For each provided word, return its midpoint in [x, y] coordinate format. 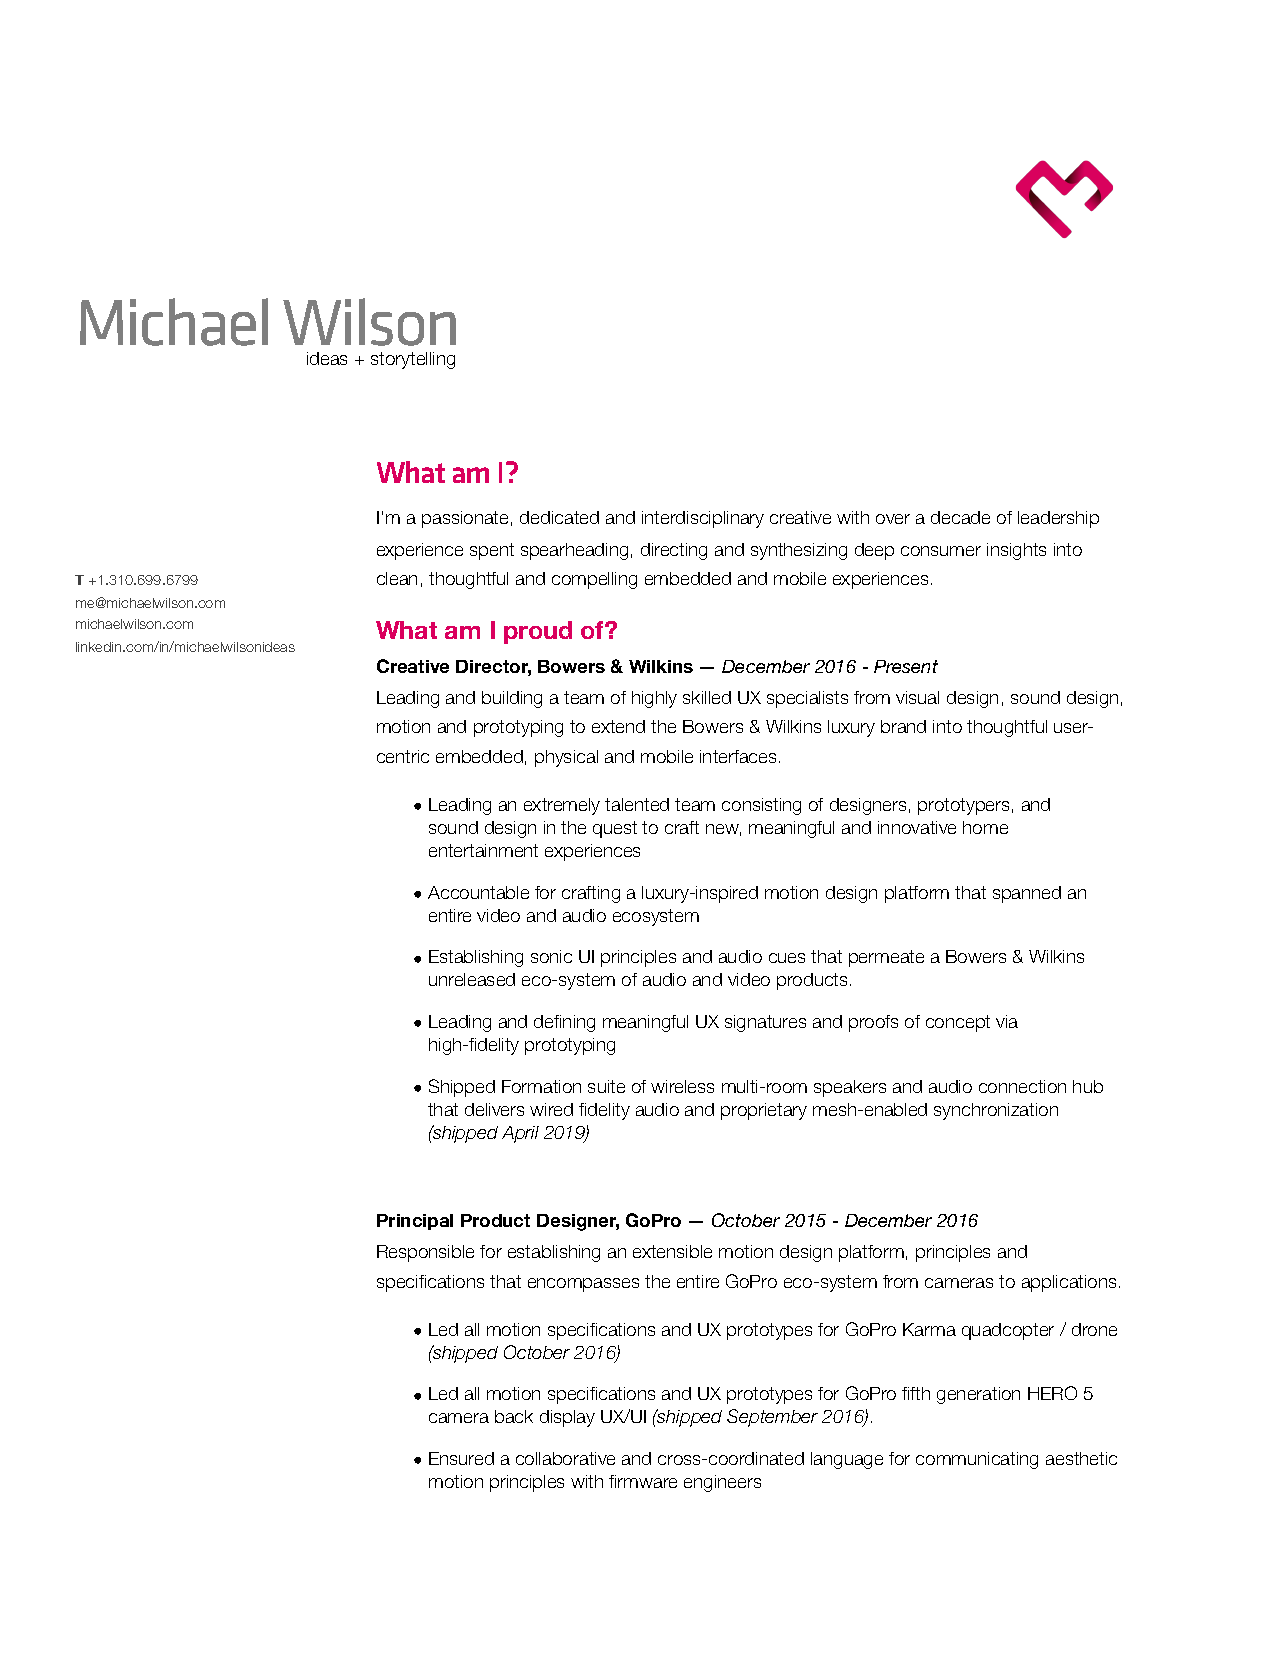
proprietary [764, 1111]
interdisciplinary [703, 519]
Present [906, 666]
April [520, 1134]
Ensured [461, 1458]
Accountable [478, 892]
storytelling [413, 360]
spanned [1027, 894]
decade [960, 517]
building [512, 699]
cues [787, 958]
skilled [707, 697]
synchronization [996, 1111]
